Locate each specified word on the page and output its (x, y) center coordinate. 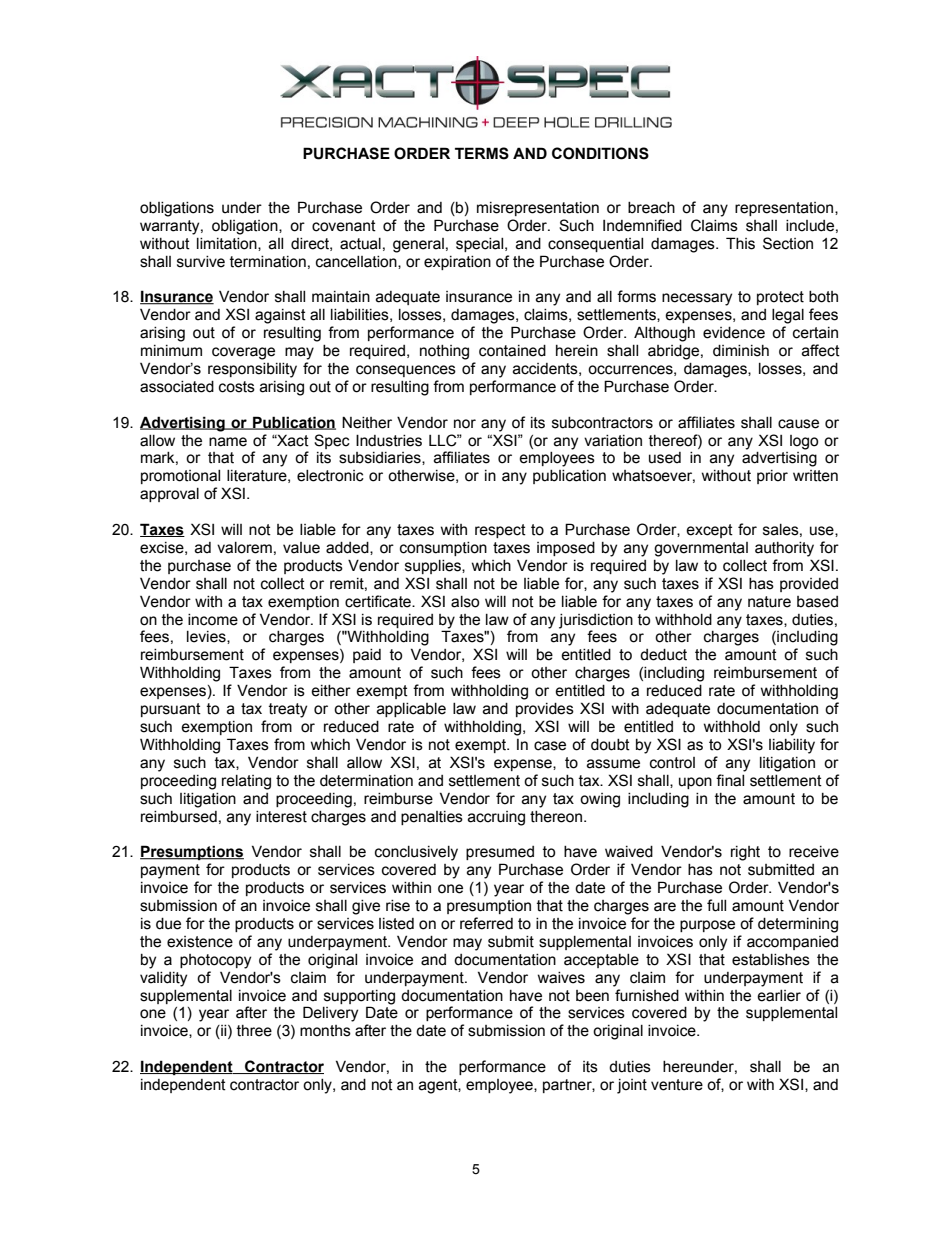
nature (769, 602)
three (254, 1031)
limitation (228, 244)
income (213, 620)
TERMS (482, 153)
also (465, 602)
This (740, 243)
